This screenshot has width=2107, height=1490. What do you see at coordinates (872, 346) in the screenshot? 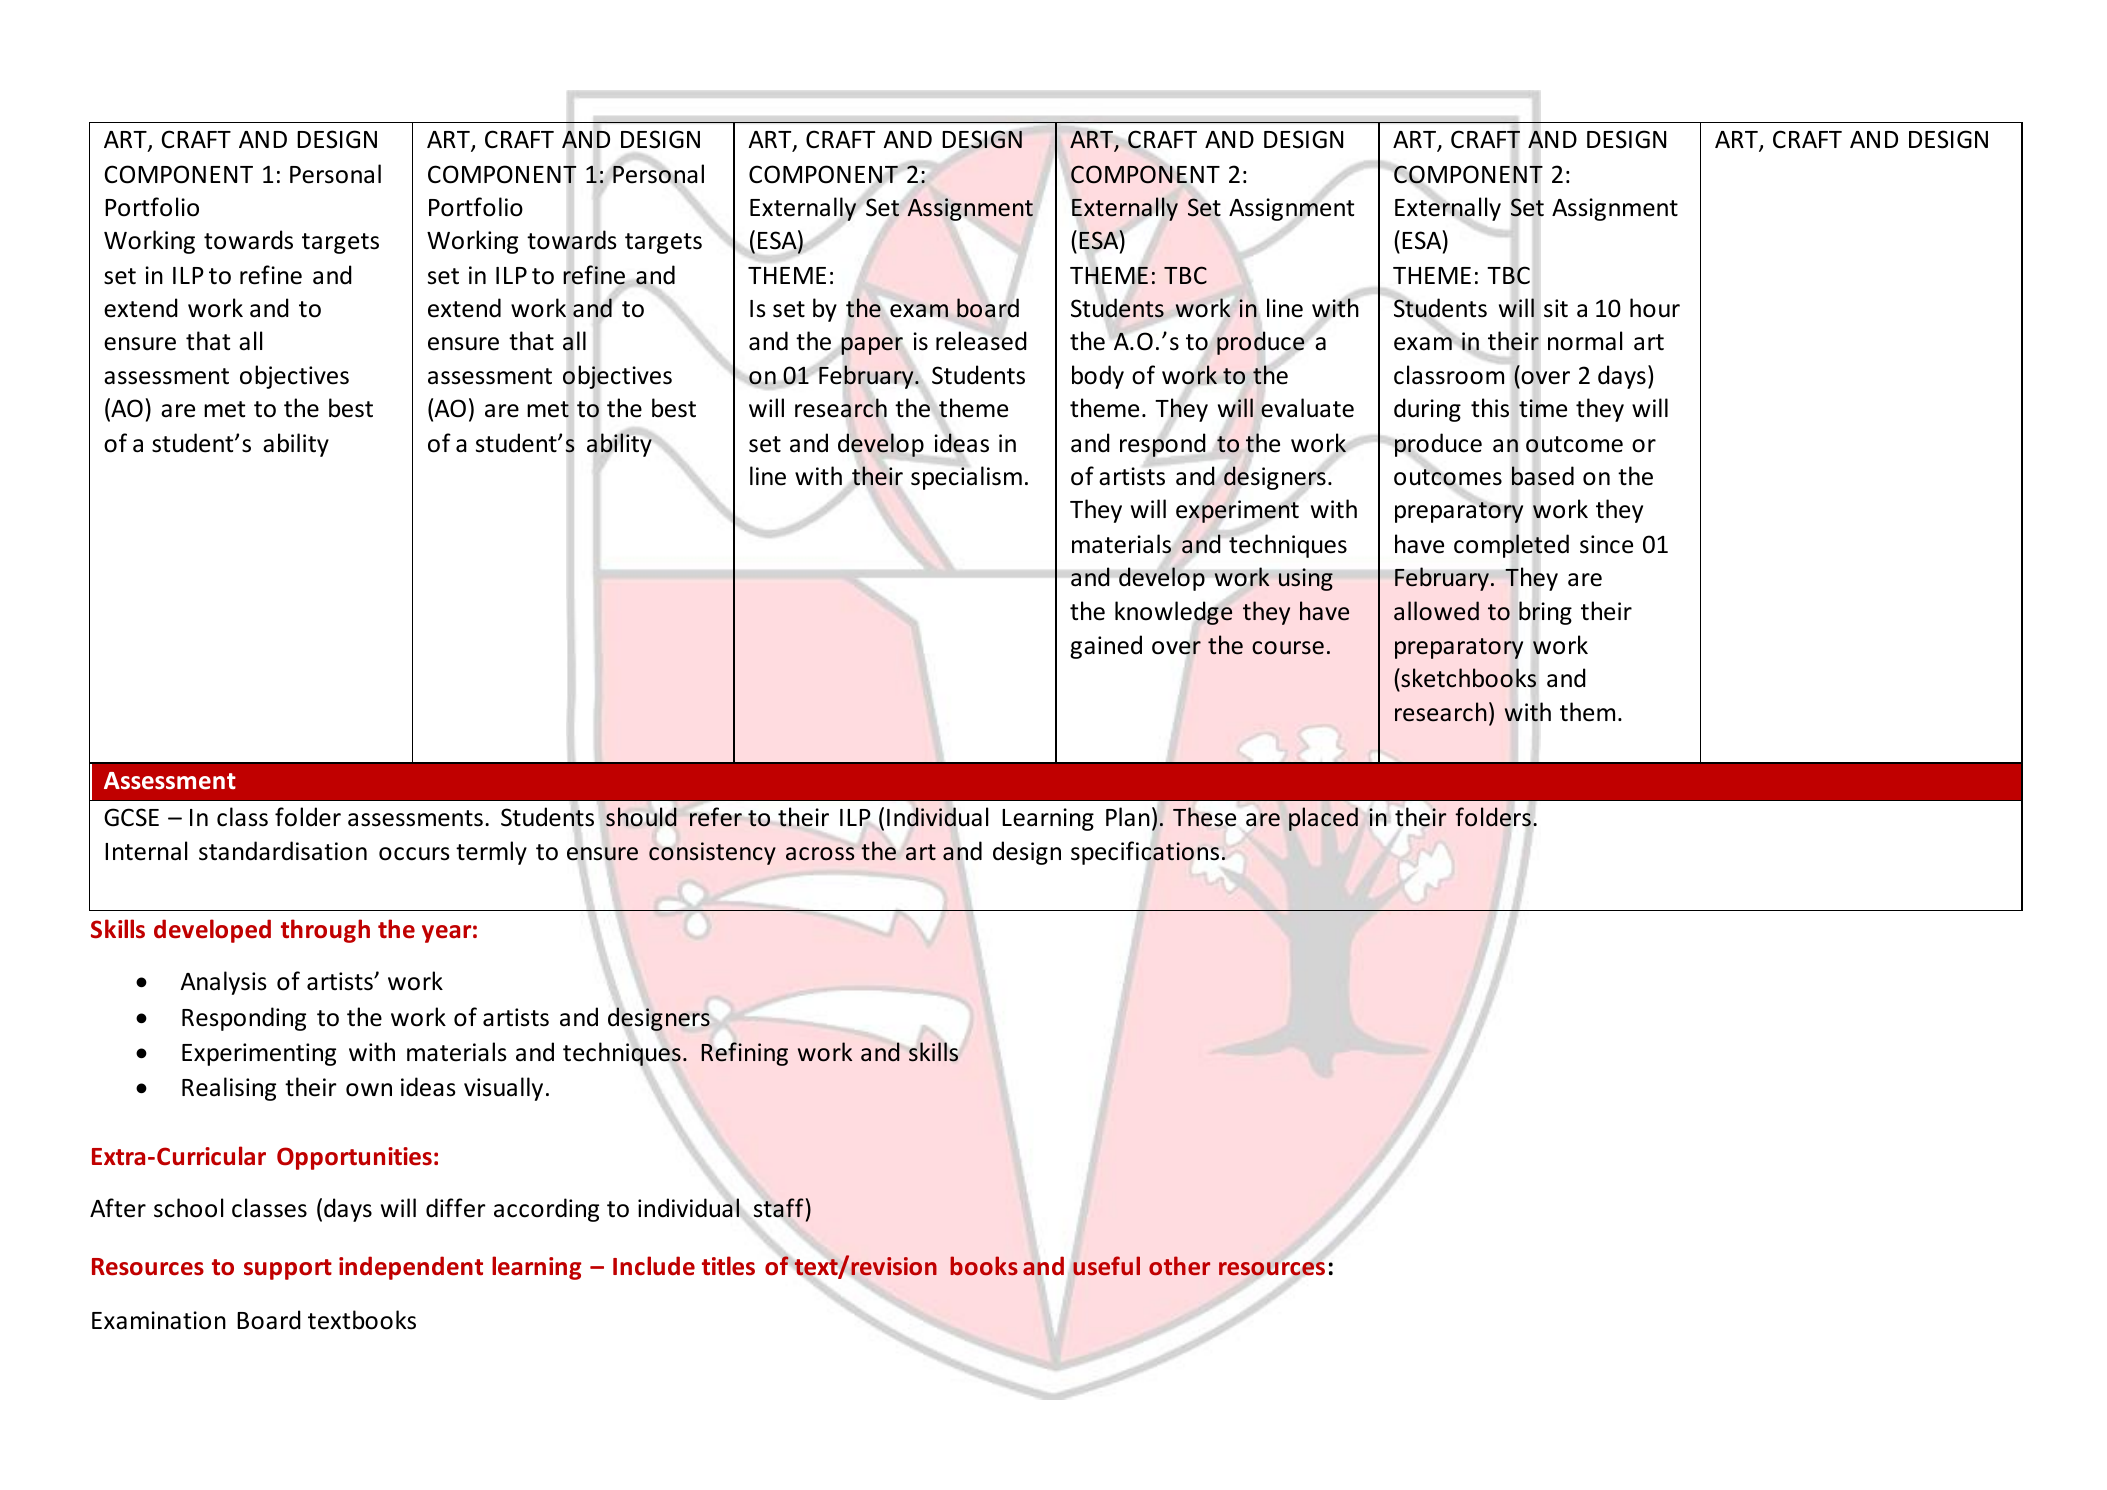
I see `paper` at bounding box center [872, 346].
